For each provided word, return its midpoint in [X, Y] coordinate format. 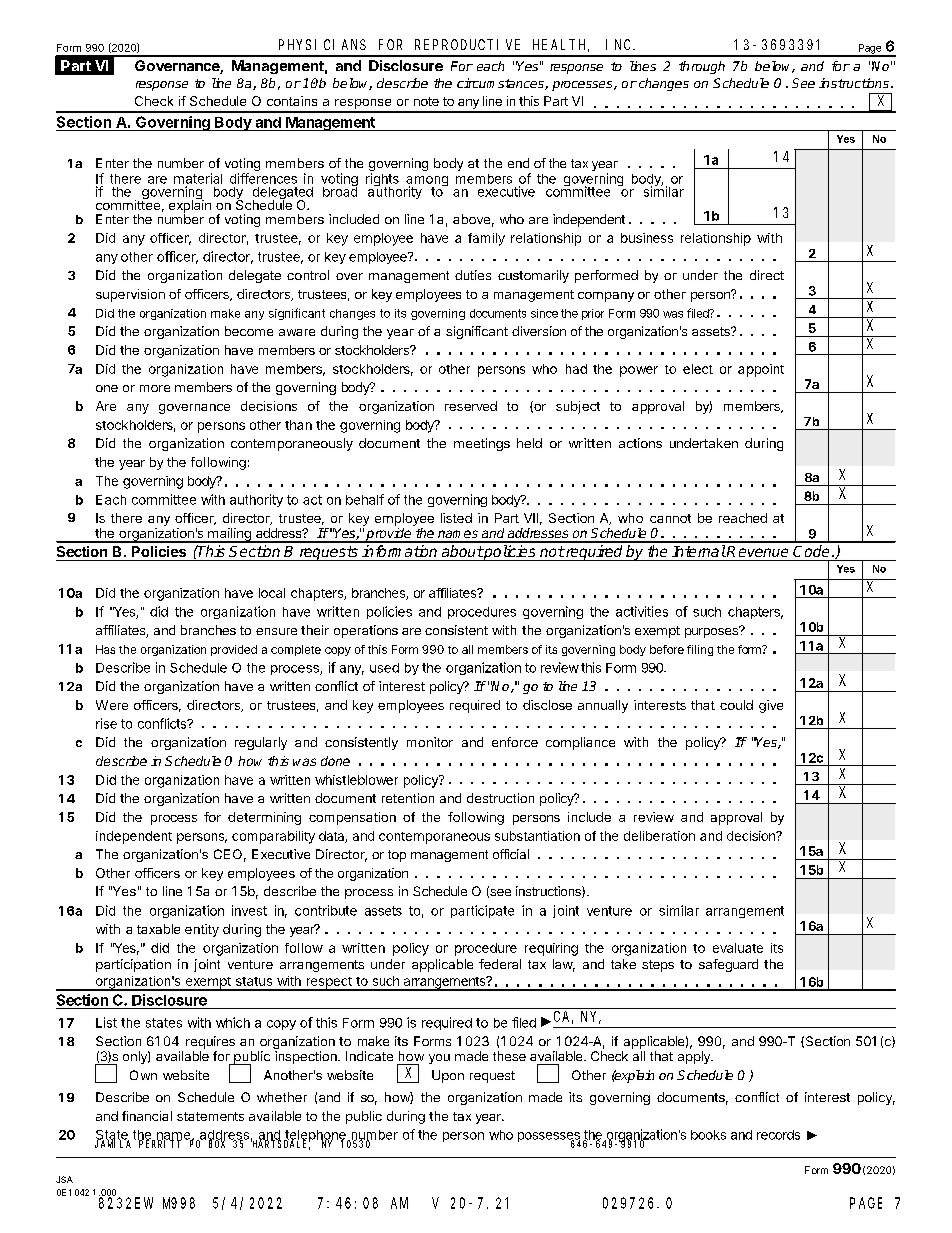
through [702, 67]
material [198, 178]
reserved [471, 406]
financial [147, 1116]
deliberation [659, 836]
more [155, 388]
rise [106, 723]
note [426, 101]
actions [640, 443]
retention [408, 798]
